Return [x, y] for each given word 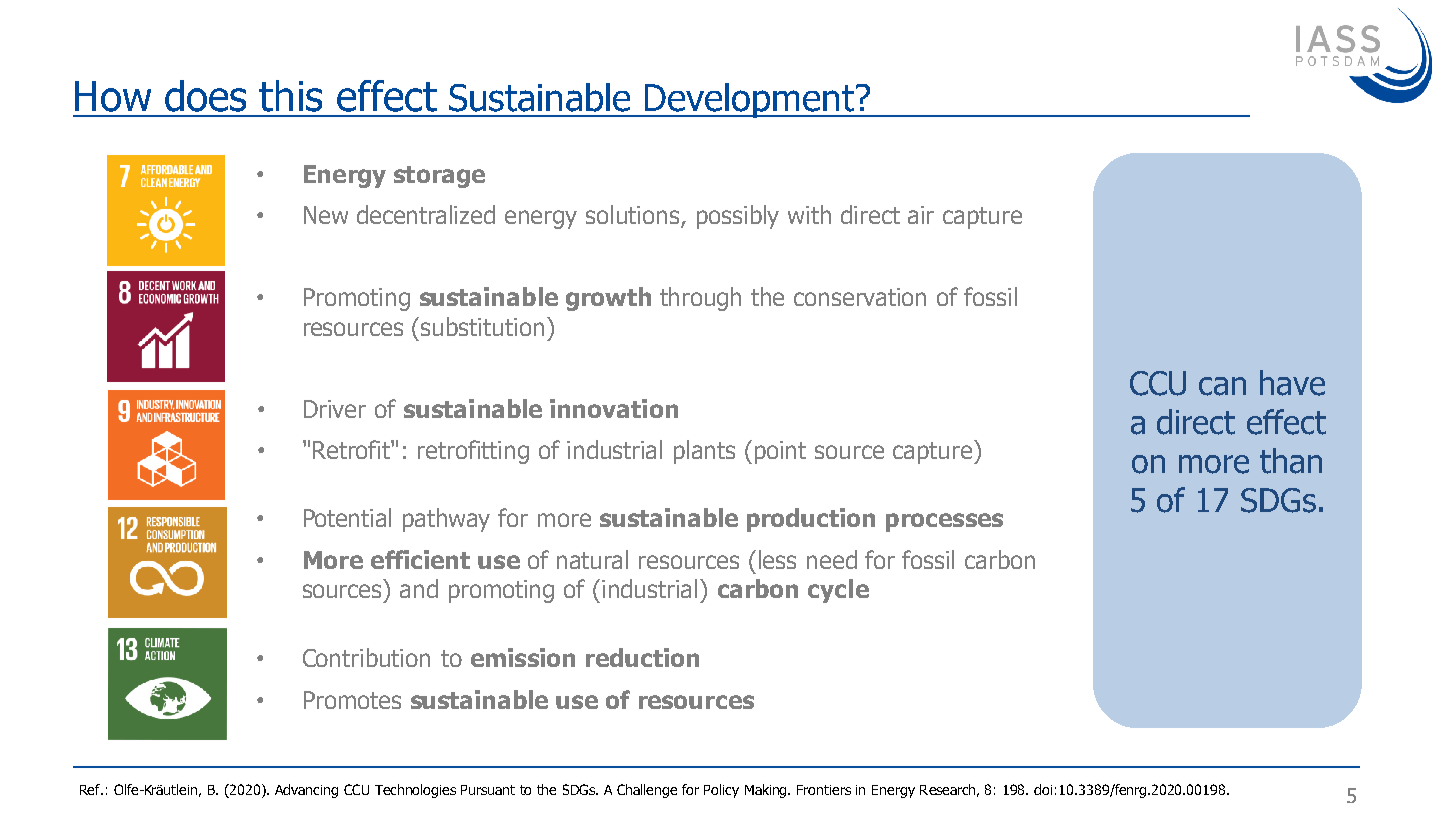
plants [704, 452]
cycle [838, 591]
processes [944, 522]
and [419, 588]
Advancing [306, 791]
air [921, 215]
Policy [721, 791]
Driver [335, 409]
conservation [860, 297]
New [326, 215]
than [1291, 461]
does [205, 96]
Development [749, 100]
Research [949, 790]
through [700, 299]
